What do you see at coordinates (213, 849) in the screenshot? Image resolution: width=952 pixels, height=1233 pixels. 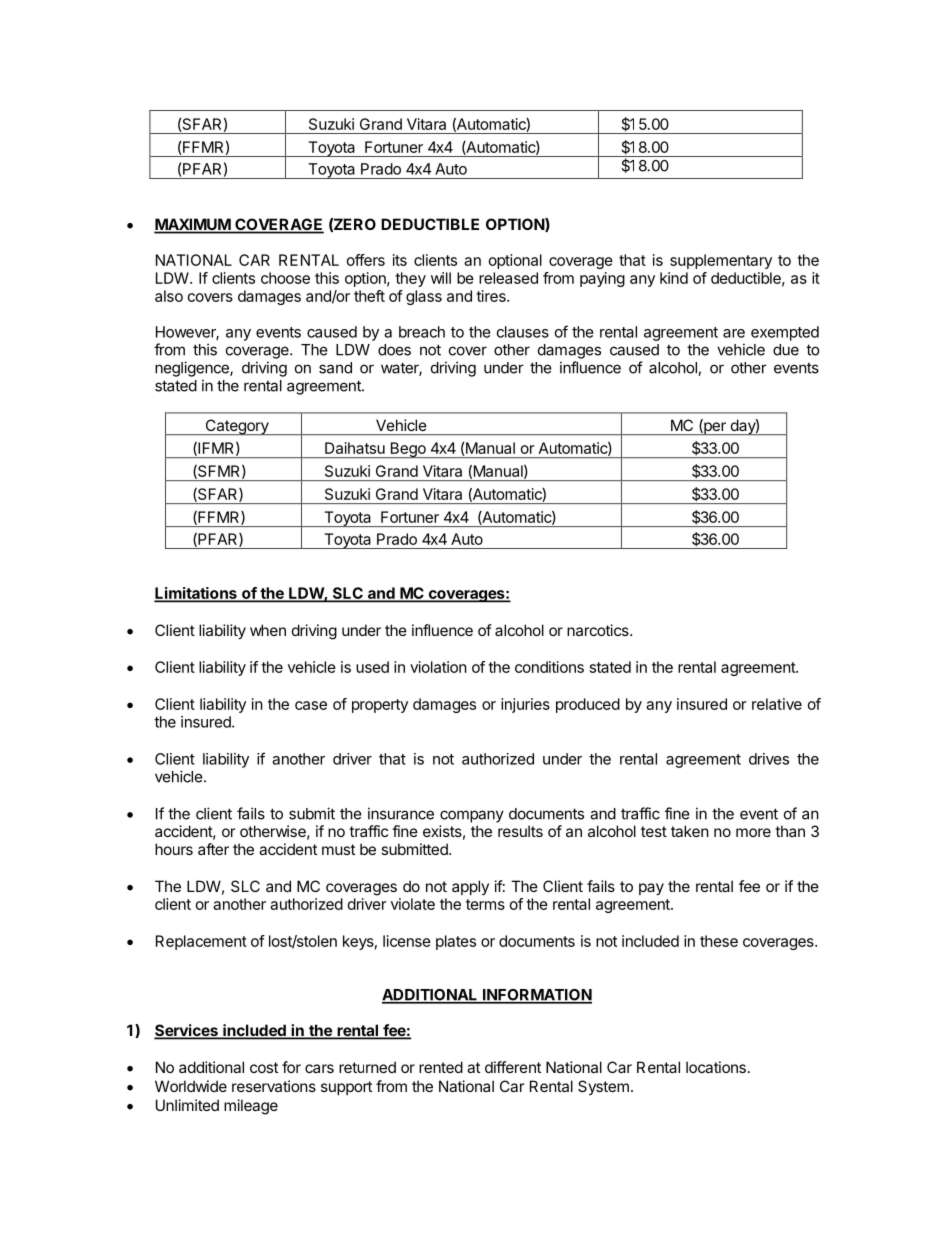 I see `after` at bounding box center [213, 849].
